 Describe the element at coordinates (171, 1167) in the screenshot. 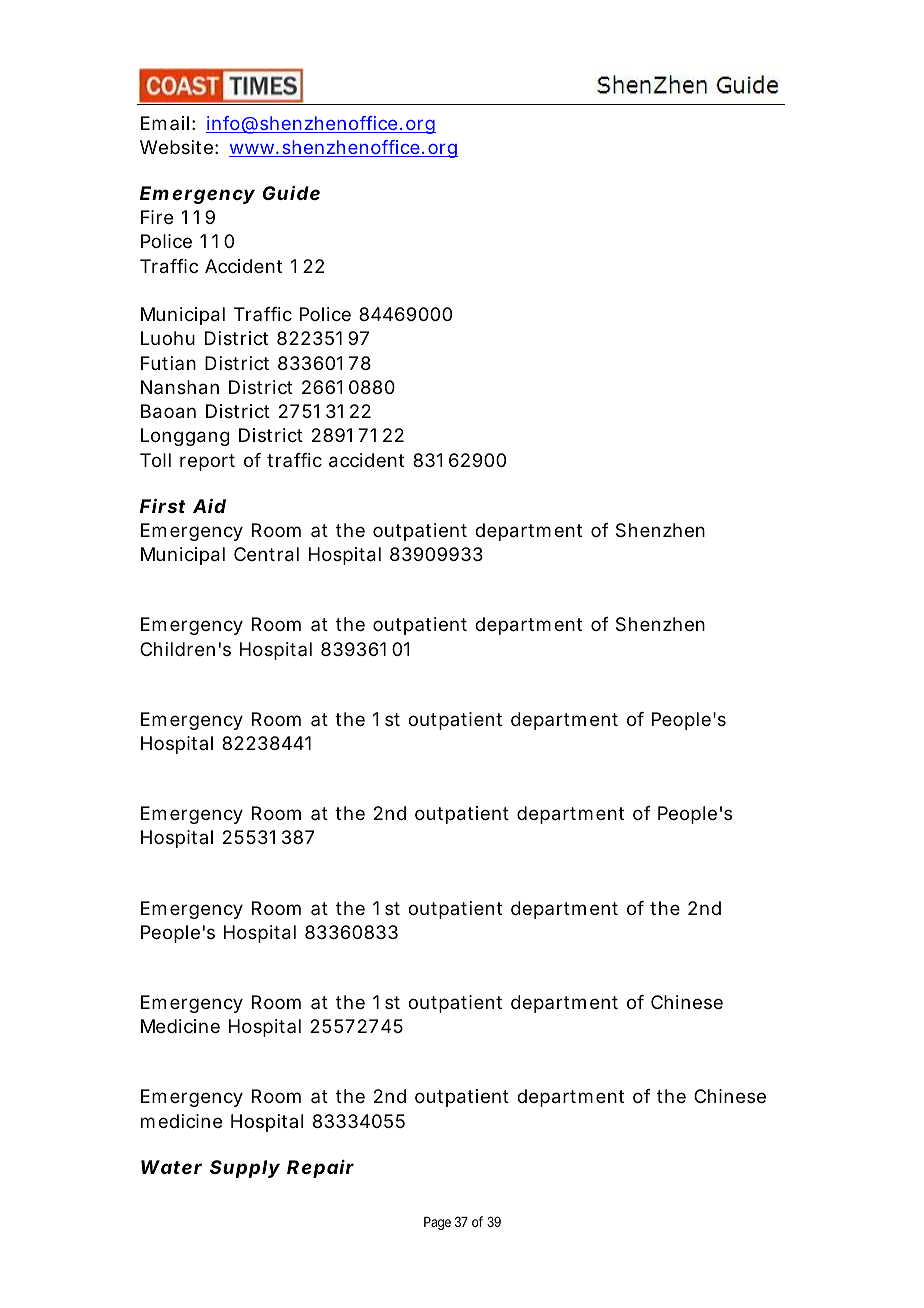

I see `Water` at that location.
